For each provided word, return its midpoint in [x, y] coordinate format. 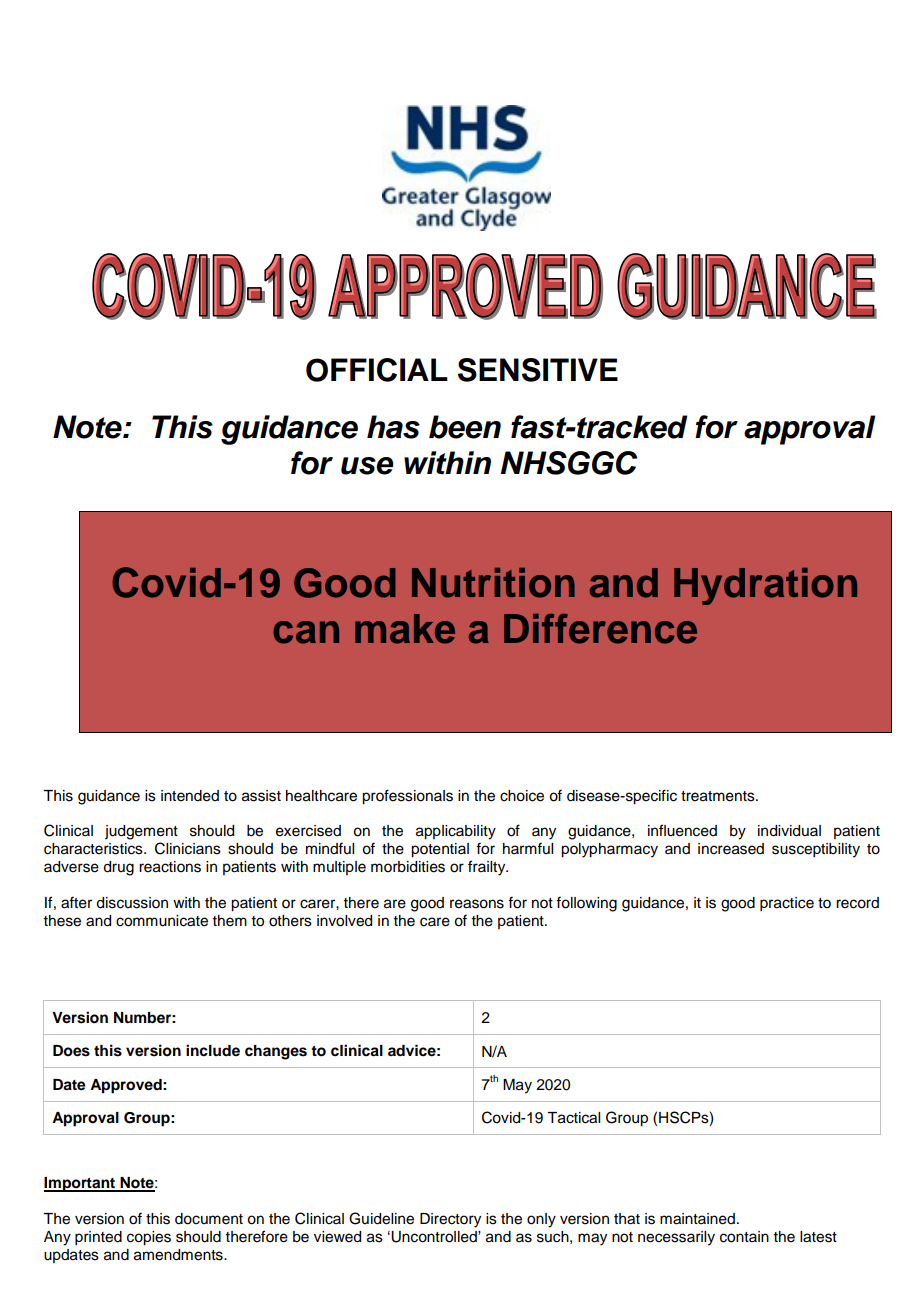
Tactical [573, 1118]
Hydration [765, 586]
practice [787, 904]
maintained [697, 1219]
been [465, 427]
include [213, 1050]
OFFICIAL [377, 370]
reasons [477, 904]
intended [190, 796]
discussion [132, 903]
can [306, 632]
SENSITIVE [538, 370]
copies [149, 1238]
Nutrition [493, 583]
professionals [407, 797]
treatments [719, 796]
